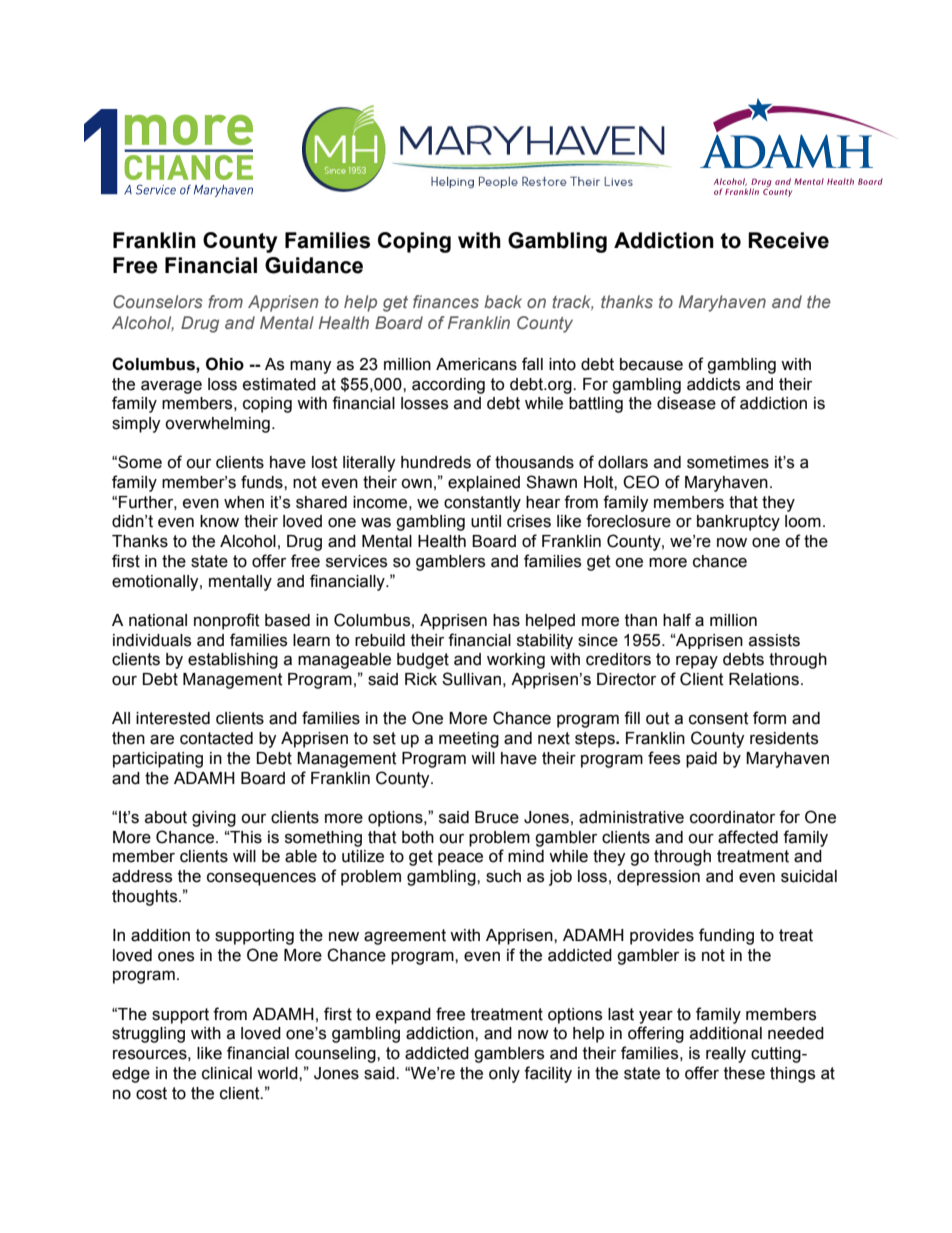 The image size is (952, 1233). Describe the element at coordinates (788, 240) in the image. I see `Receive` at that location.
